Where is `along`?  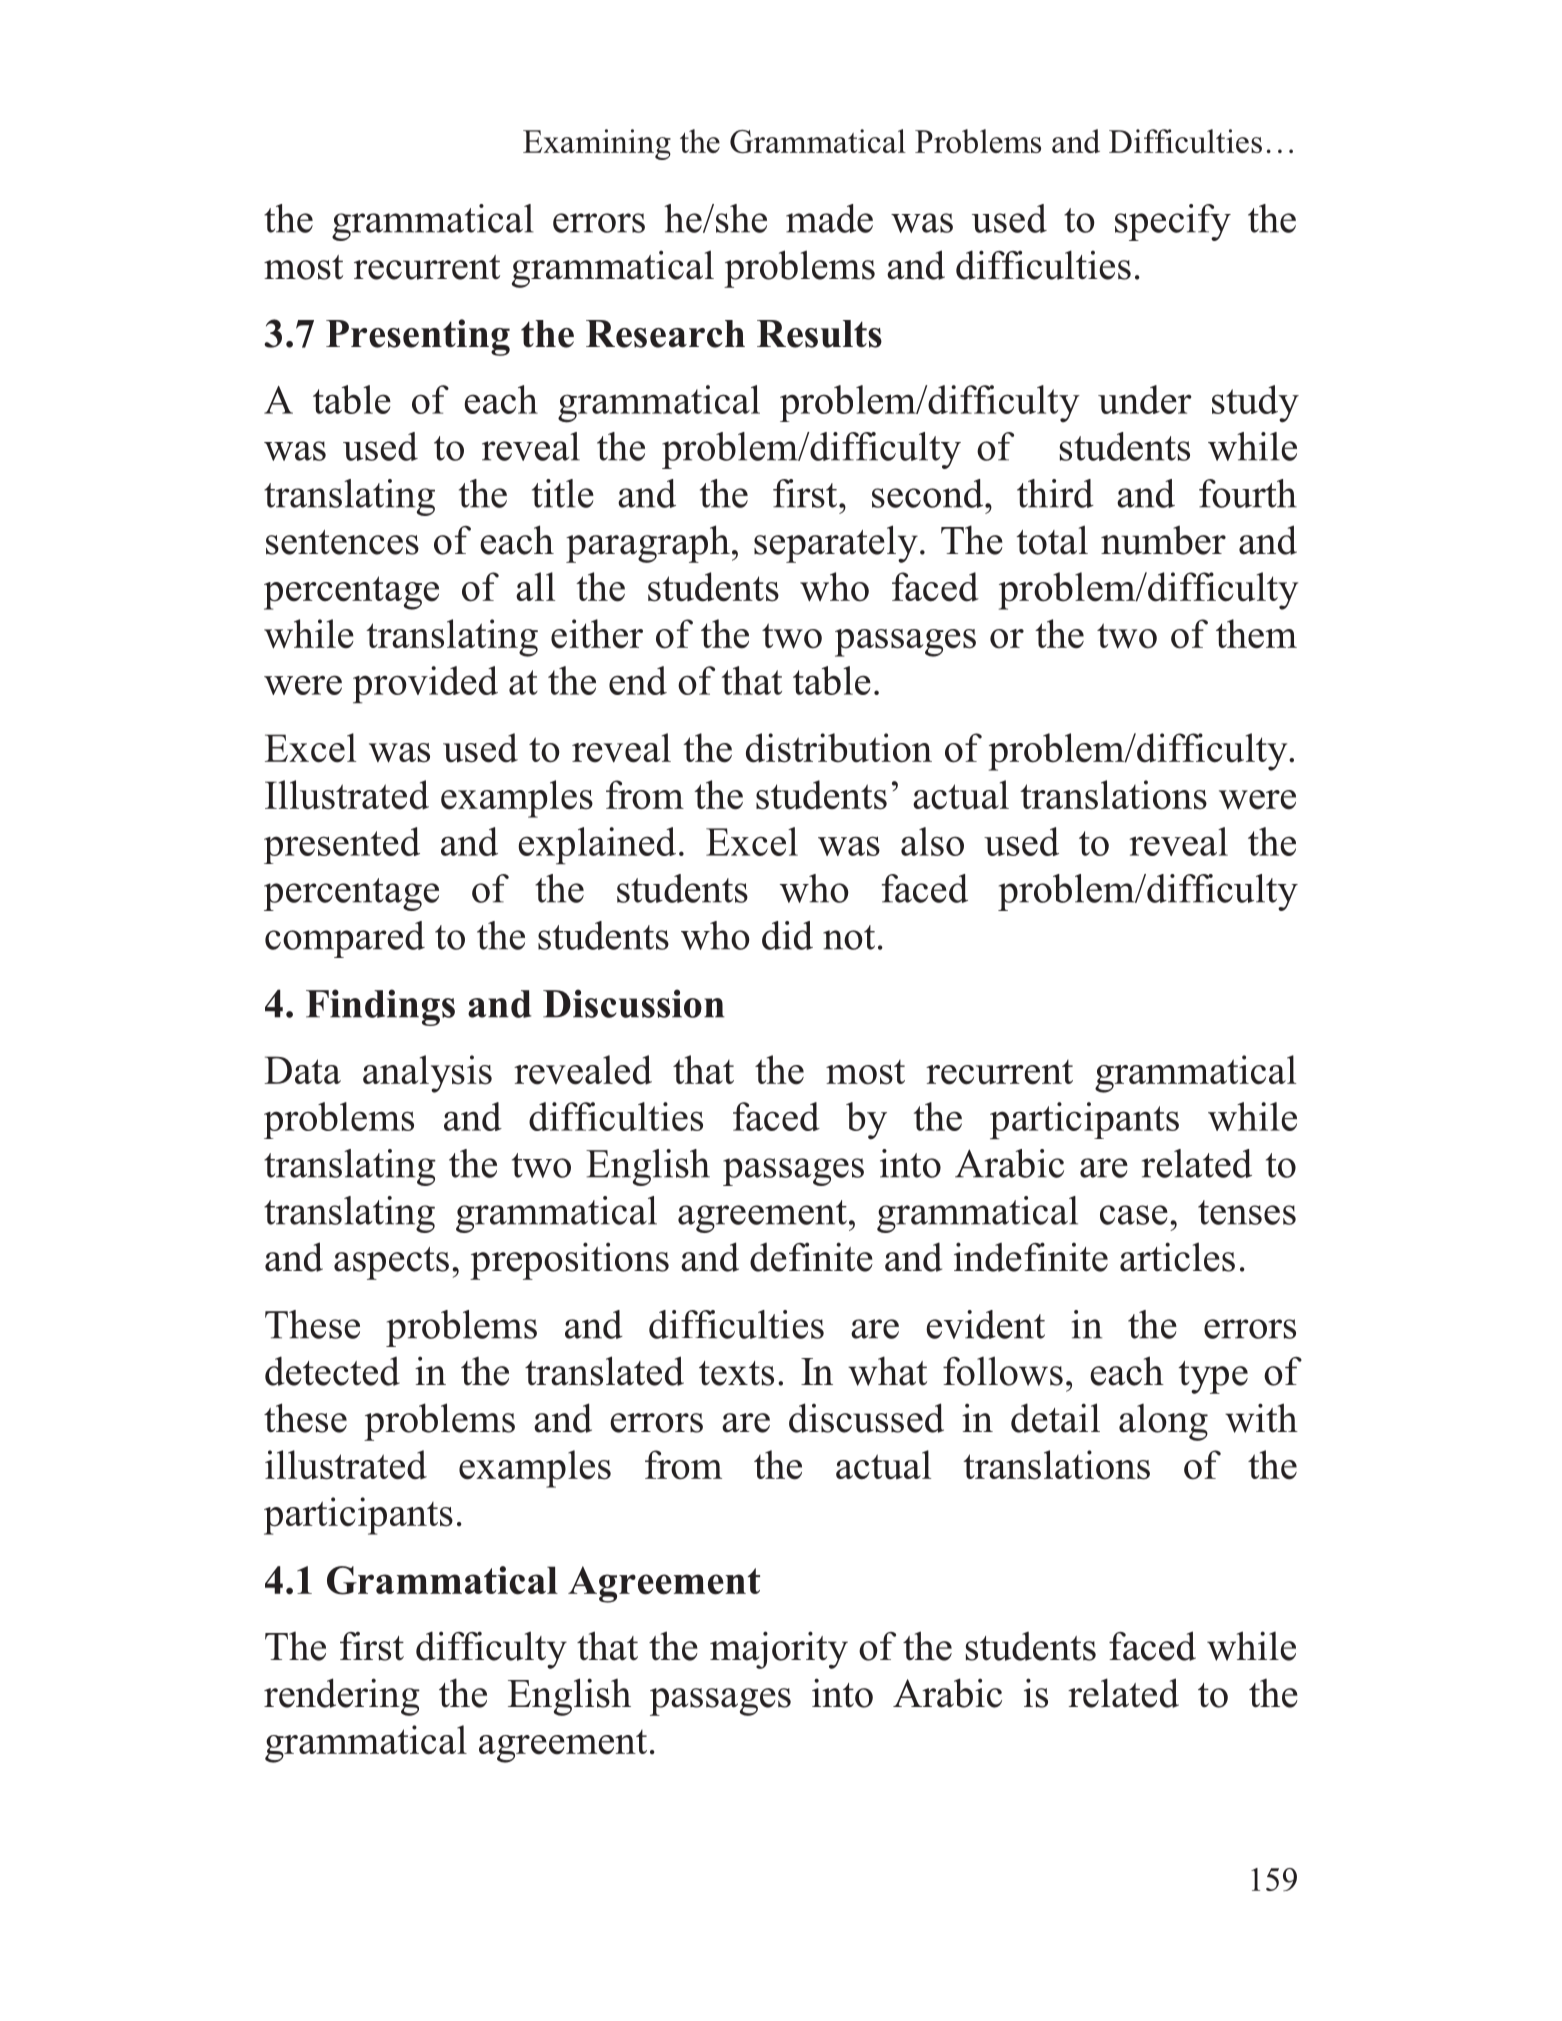 along is located at coordinates (1163, 1422).
